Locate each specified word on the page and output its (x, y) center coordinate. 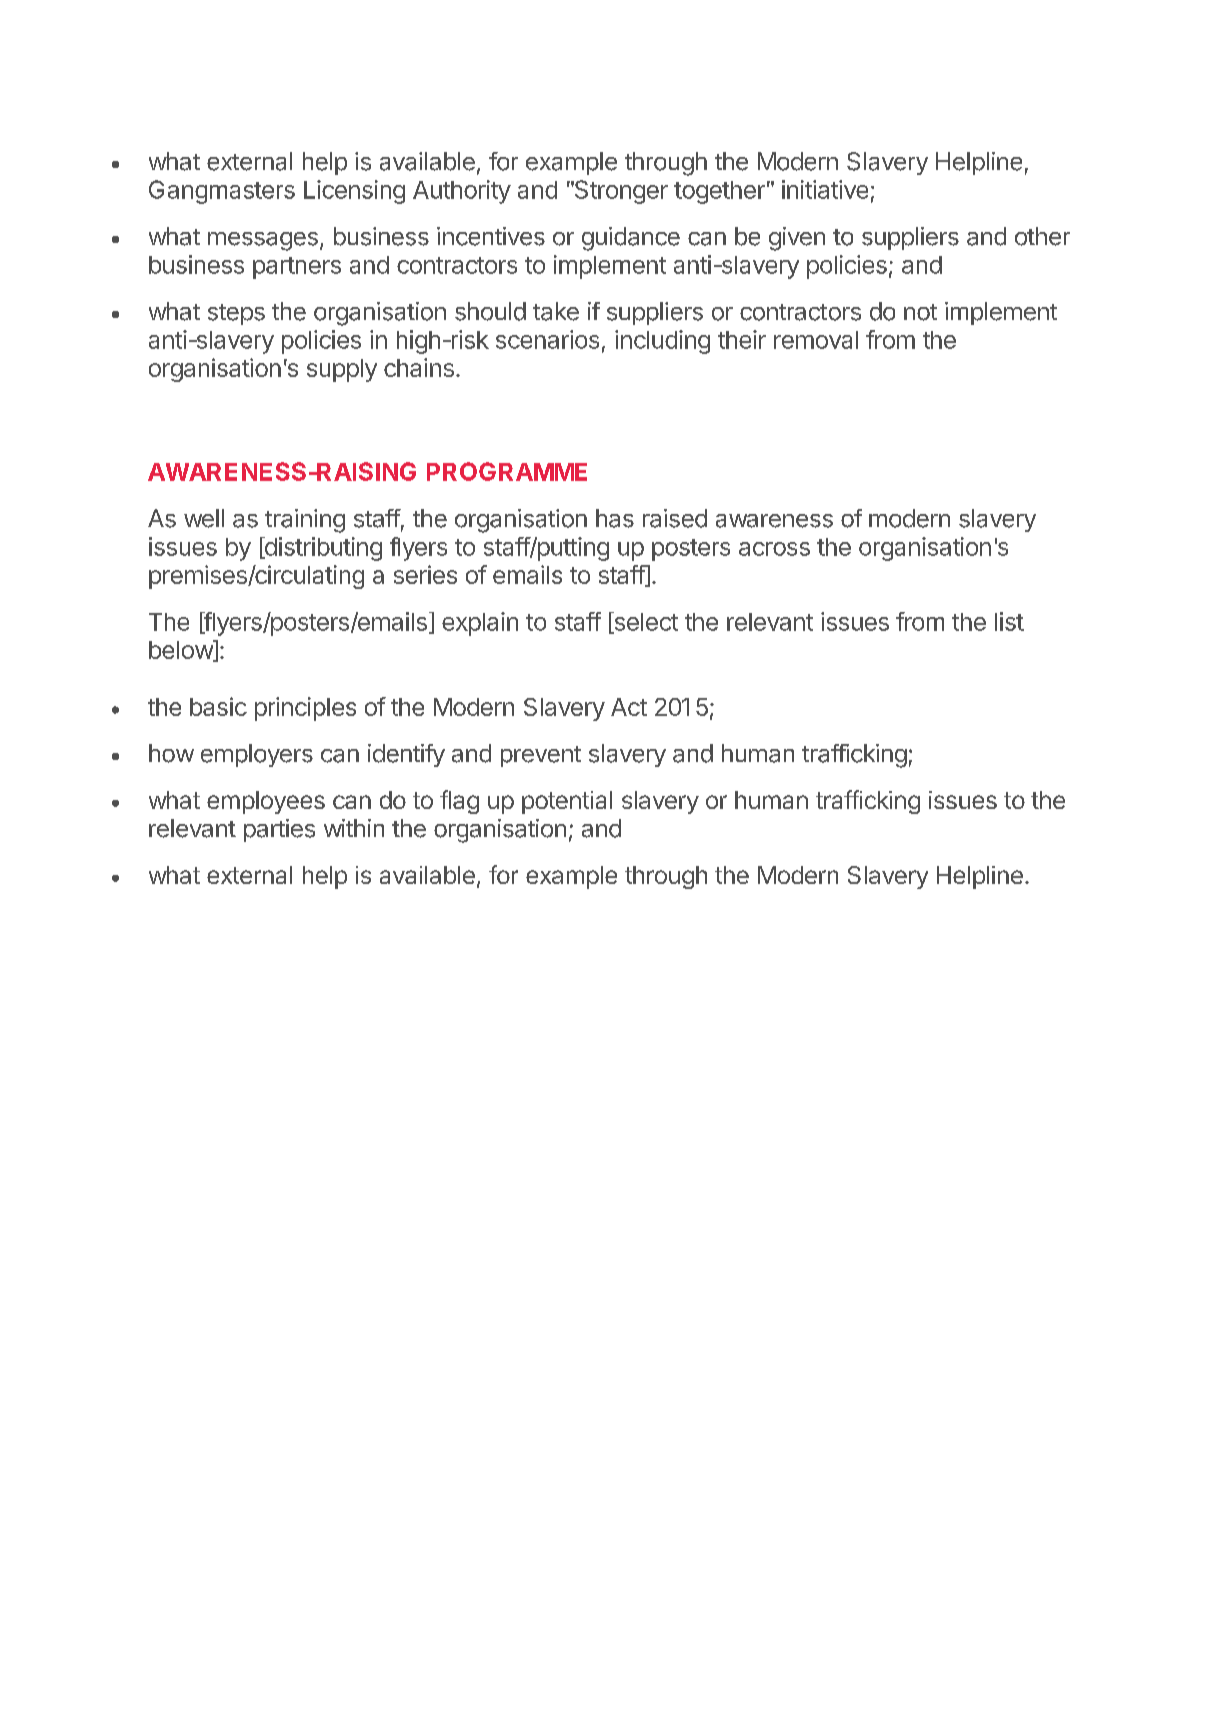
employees (266, 802)
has (615, 518)
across (774, 549)
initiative (825, 189)
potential (567, 802)
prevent (541, 756)
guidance (631, 239)
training (305, 521)
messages (263, 241)
